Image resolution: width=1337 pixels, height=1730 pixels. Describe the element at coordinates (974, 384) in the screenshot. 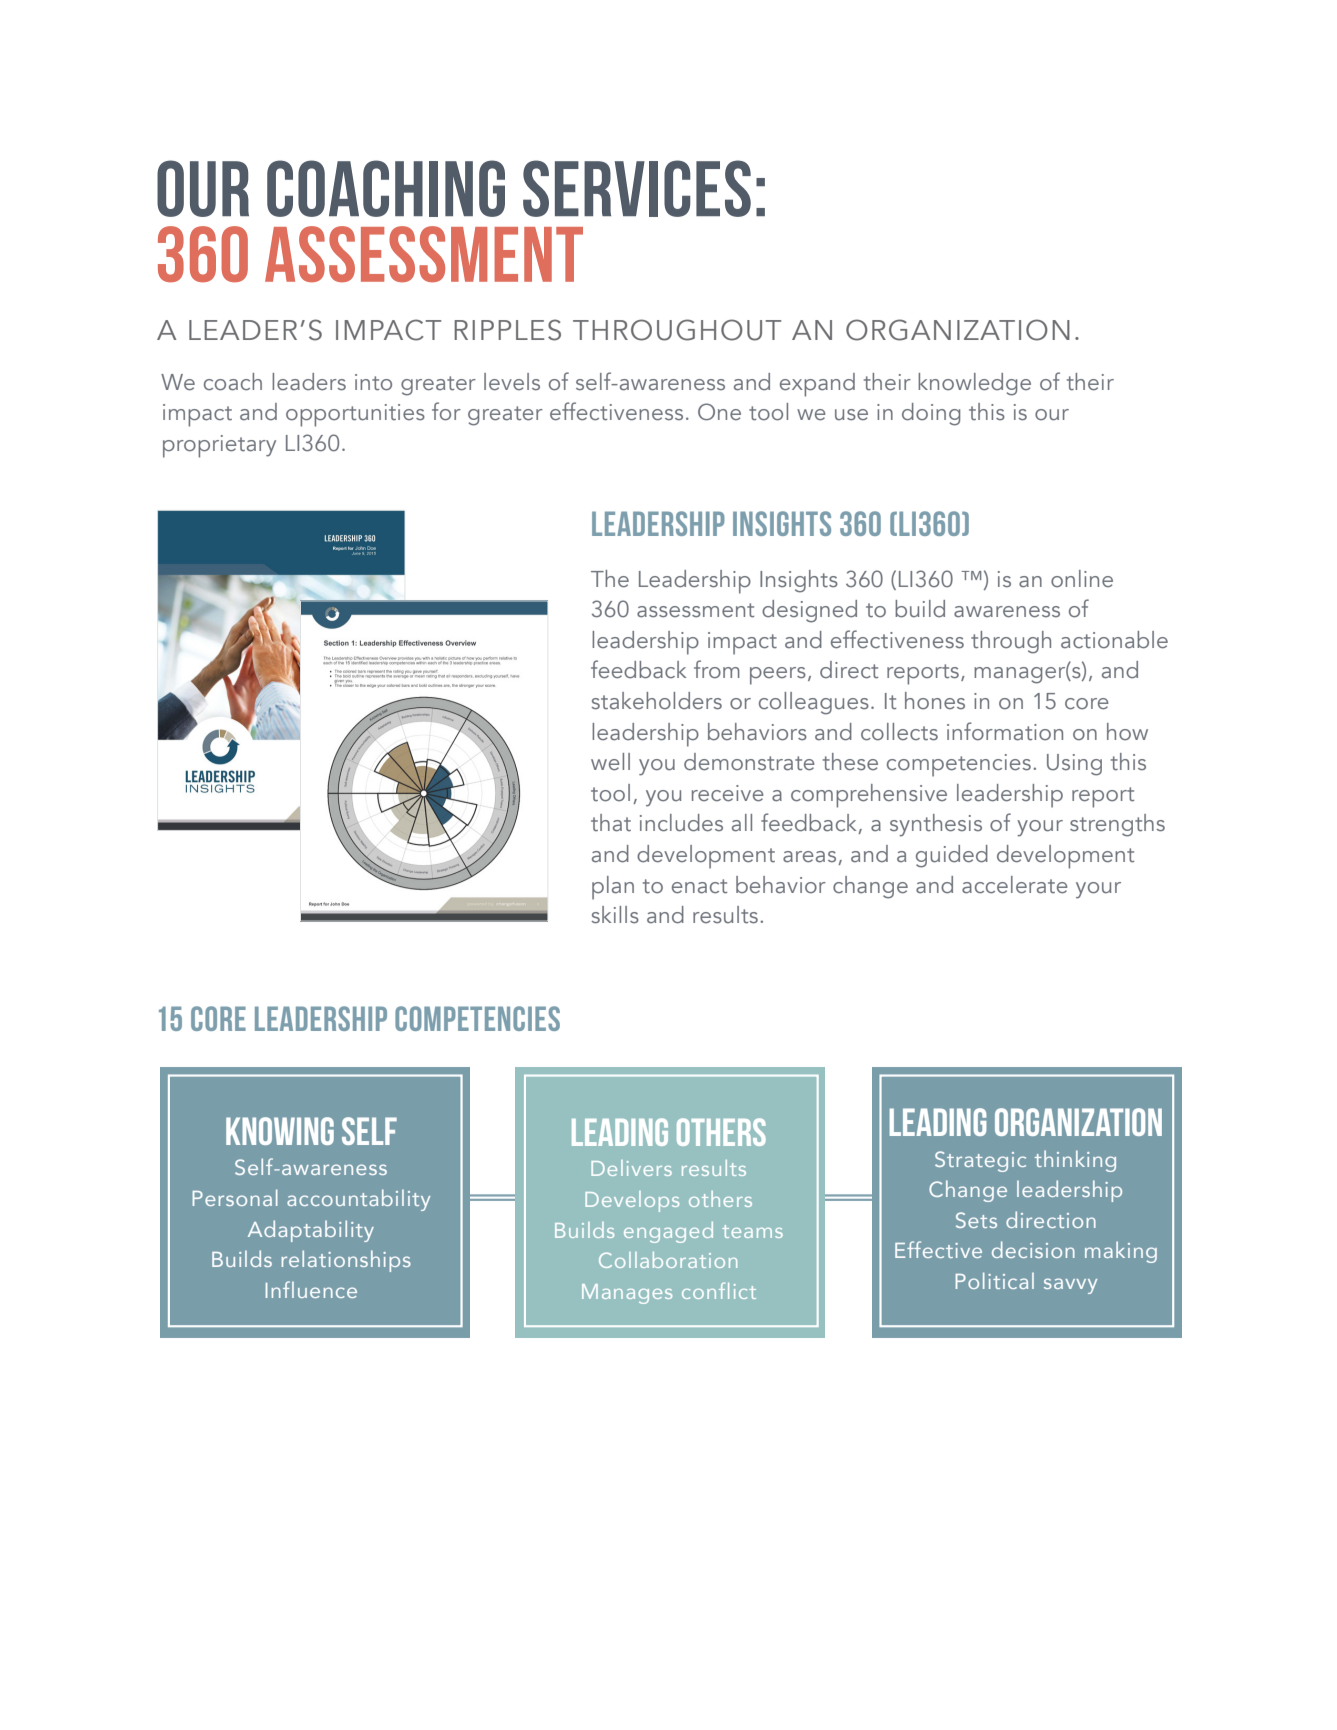

I see `knowledge` at that location.
